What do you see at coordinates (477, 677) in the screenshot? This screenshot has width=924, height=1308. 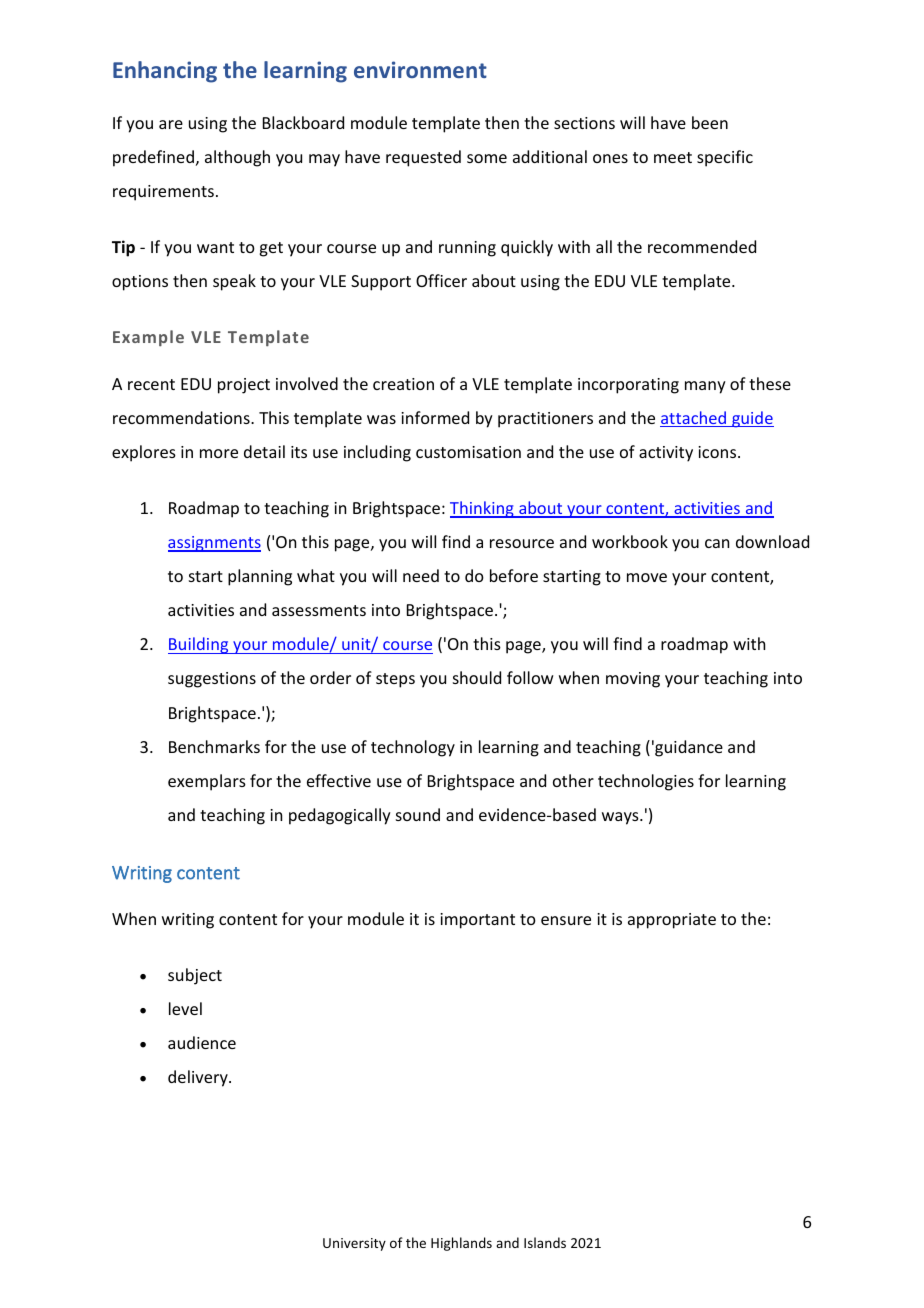 I see `should` at bounding box center [477, 677].
